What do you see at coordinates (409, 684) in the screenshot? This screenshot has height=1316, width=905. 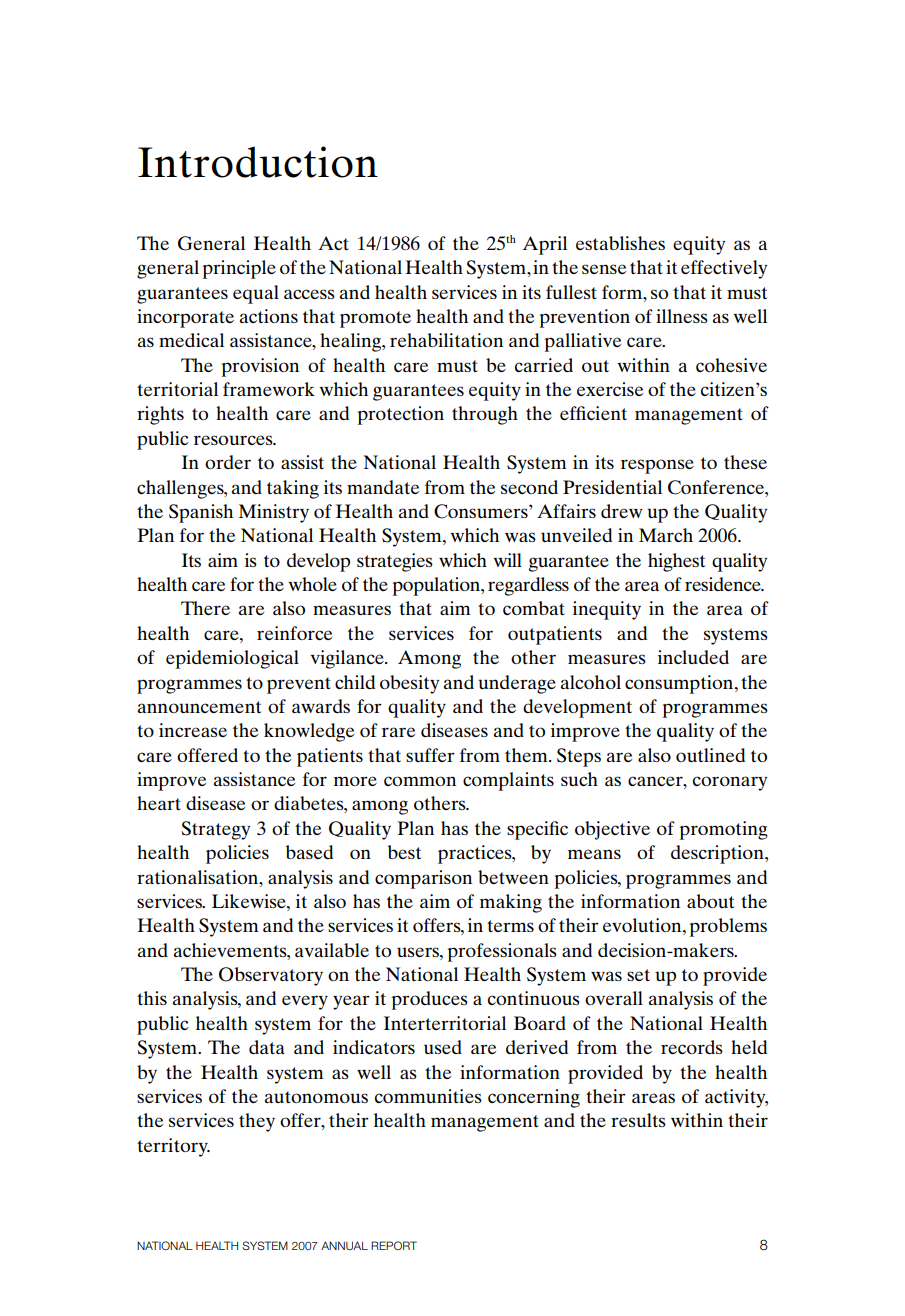 I see `obesity` at bounding box center [409, 684].
